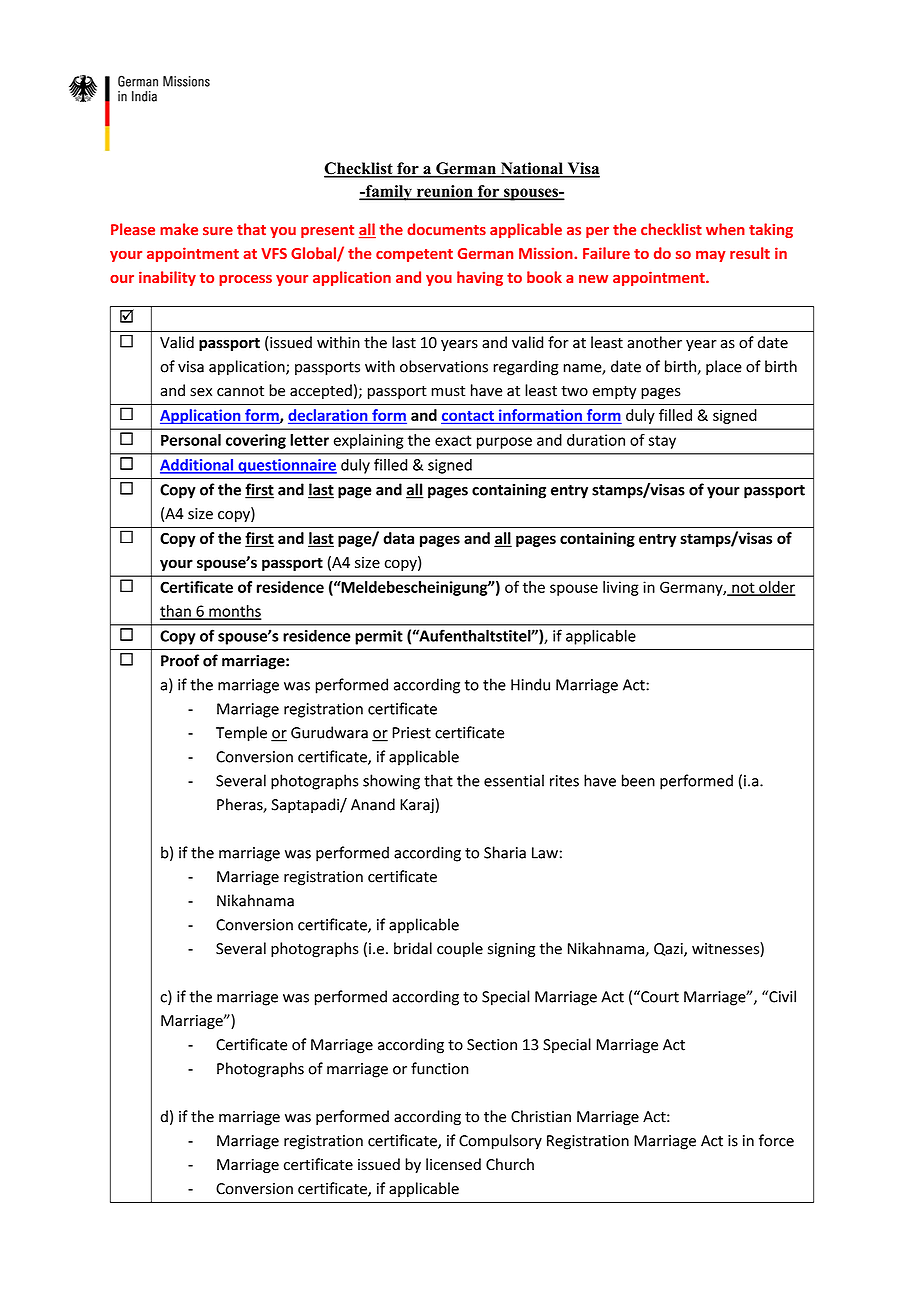  Describe the element at coordinates (439, 1068) in the screenshot. I see `function` at that location.
